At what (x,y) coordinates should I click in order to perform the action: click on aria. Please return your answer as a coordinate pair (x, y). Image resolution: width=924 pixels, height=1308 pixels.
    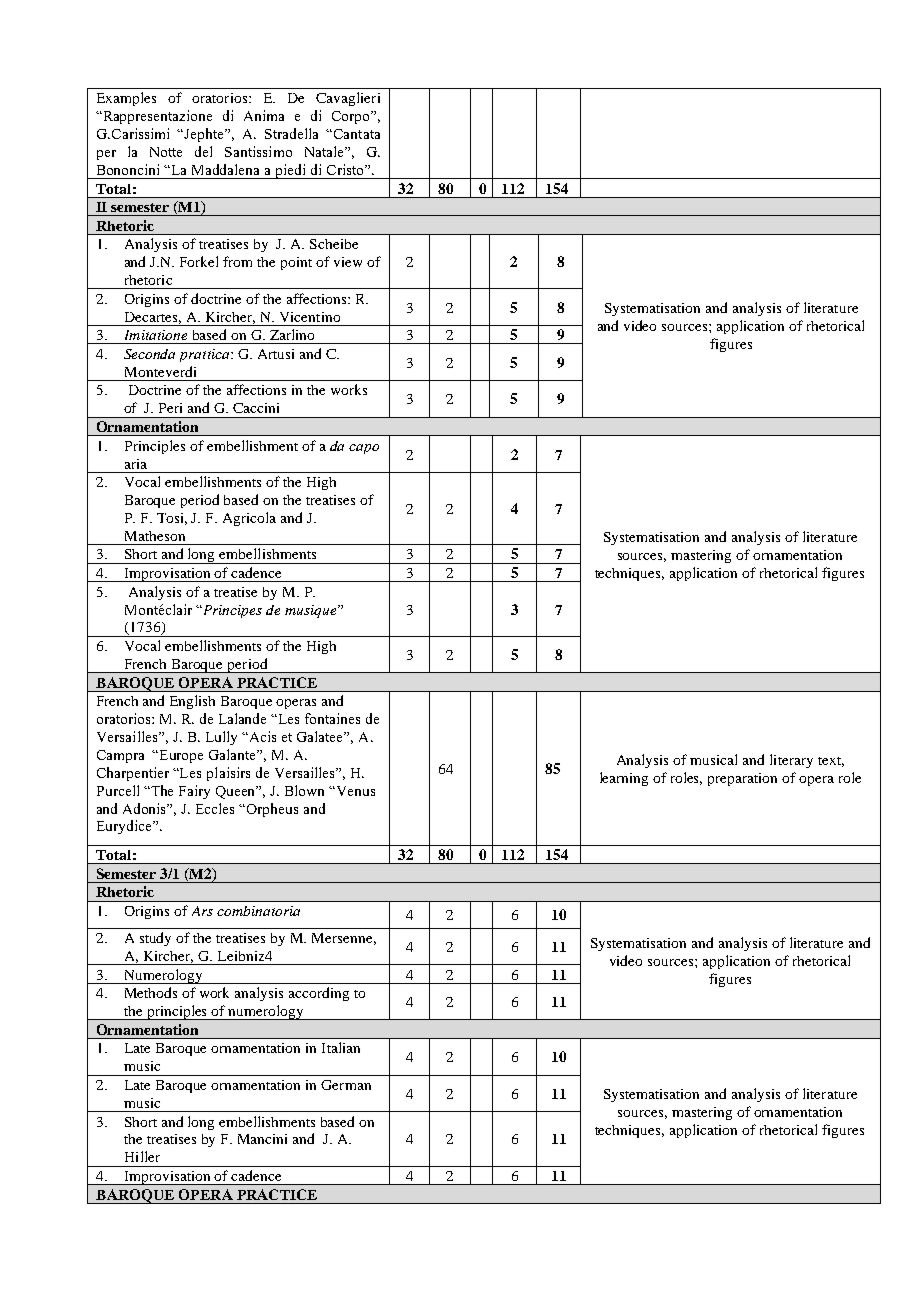
    Looking at the image, I should click on (136, 464).
